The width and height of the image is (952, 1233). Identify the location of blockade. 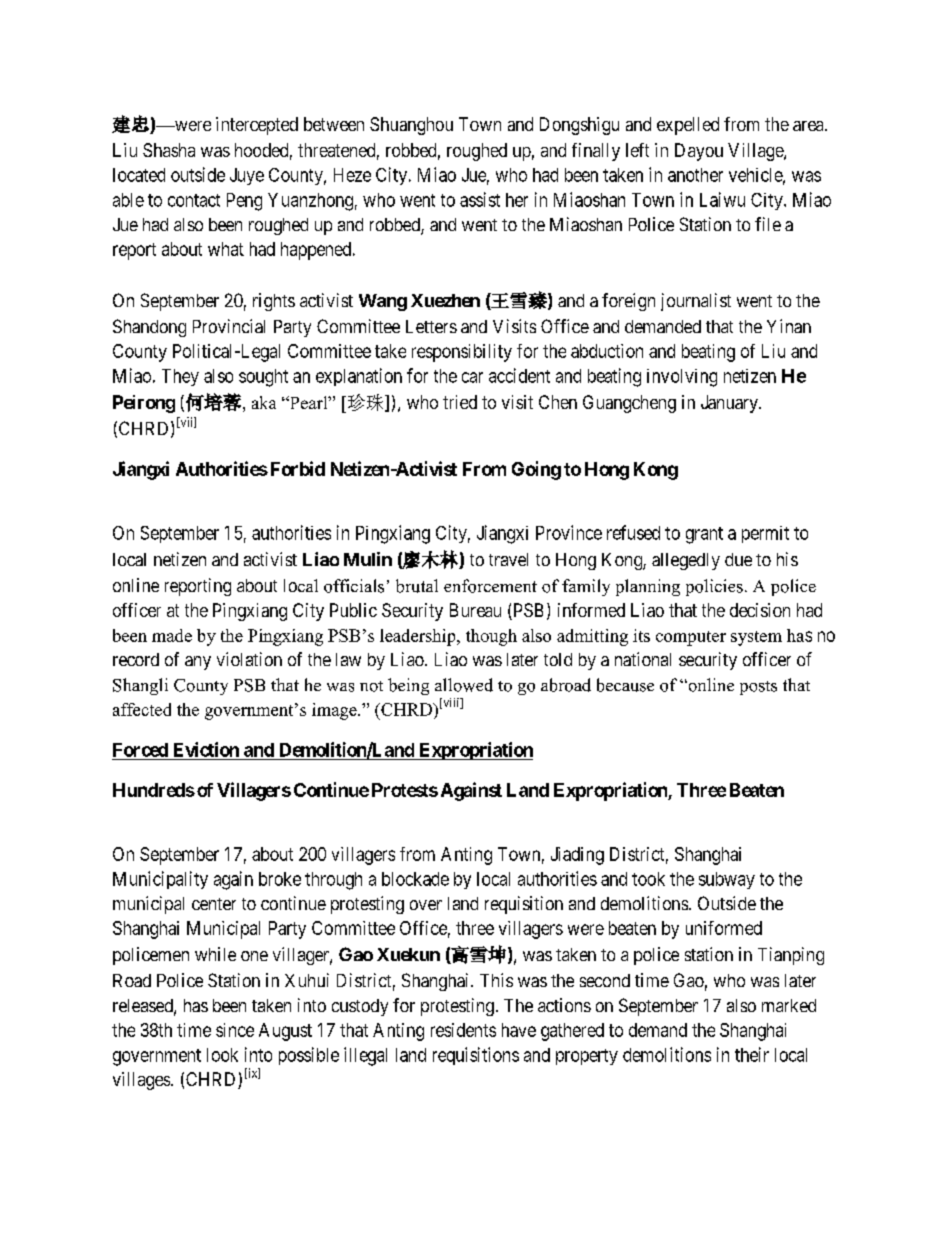
(415, 879).
